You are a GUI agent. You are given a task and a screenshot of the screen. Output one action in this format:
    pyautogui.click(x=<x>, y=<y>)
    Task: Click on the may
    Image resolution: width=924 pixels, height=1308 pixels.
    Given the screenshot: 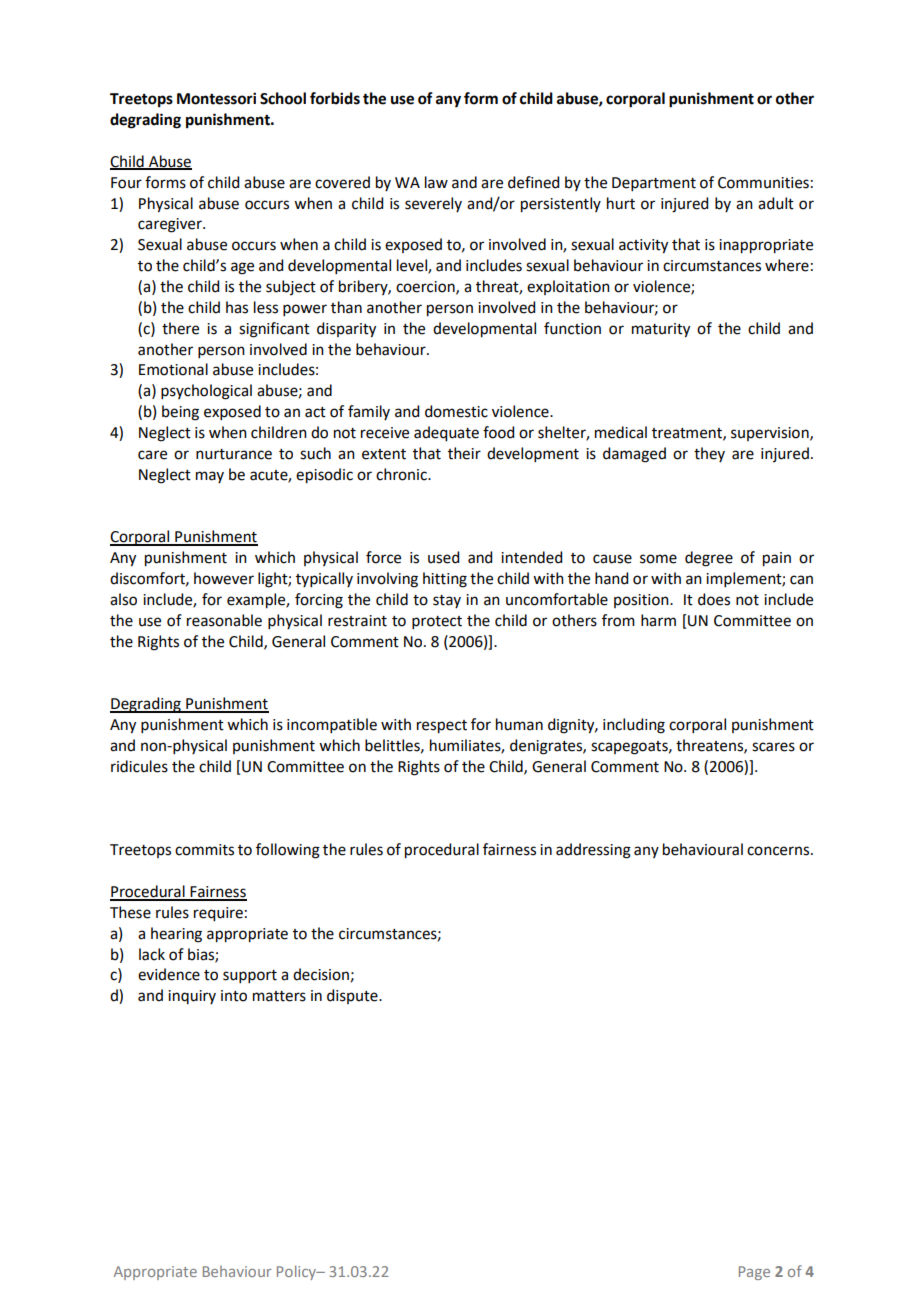 What is the action you would take?
    pyautogui.click(x=210, y=477)
